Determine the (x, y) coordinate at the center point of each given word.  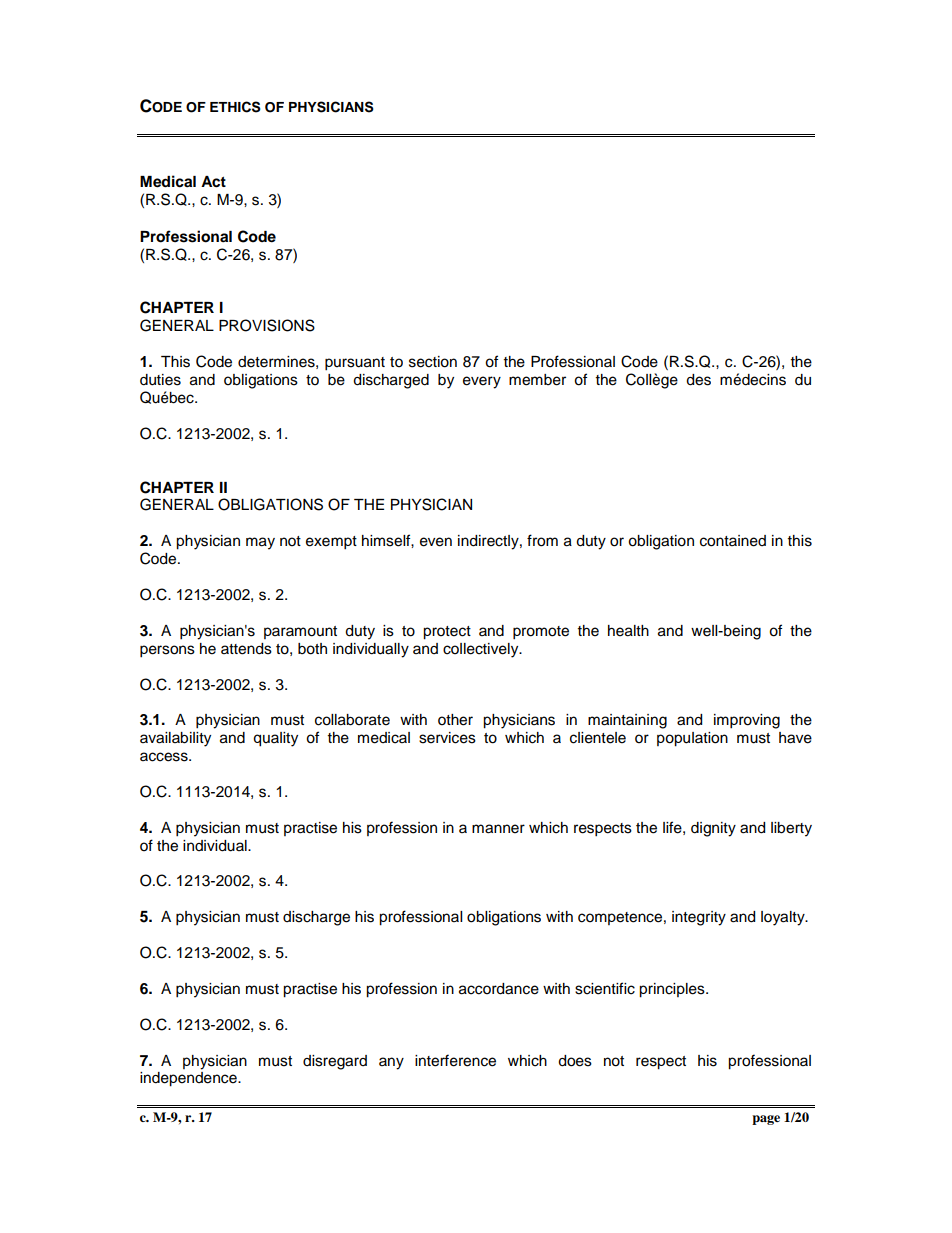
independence (189, 1079)
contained (733, 541)
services (447, 738)
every (482, 382)
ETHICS (235, 107)
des (698, 380)
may (260, 543)
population (692, 739)
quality (275, 739)
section (433, 362)
